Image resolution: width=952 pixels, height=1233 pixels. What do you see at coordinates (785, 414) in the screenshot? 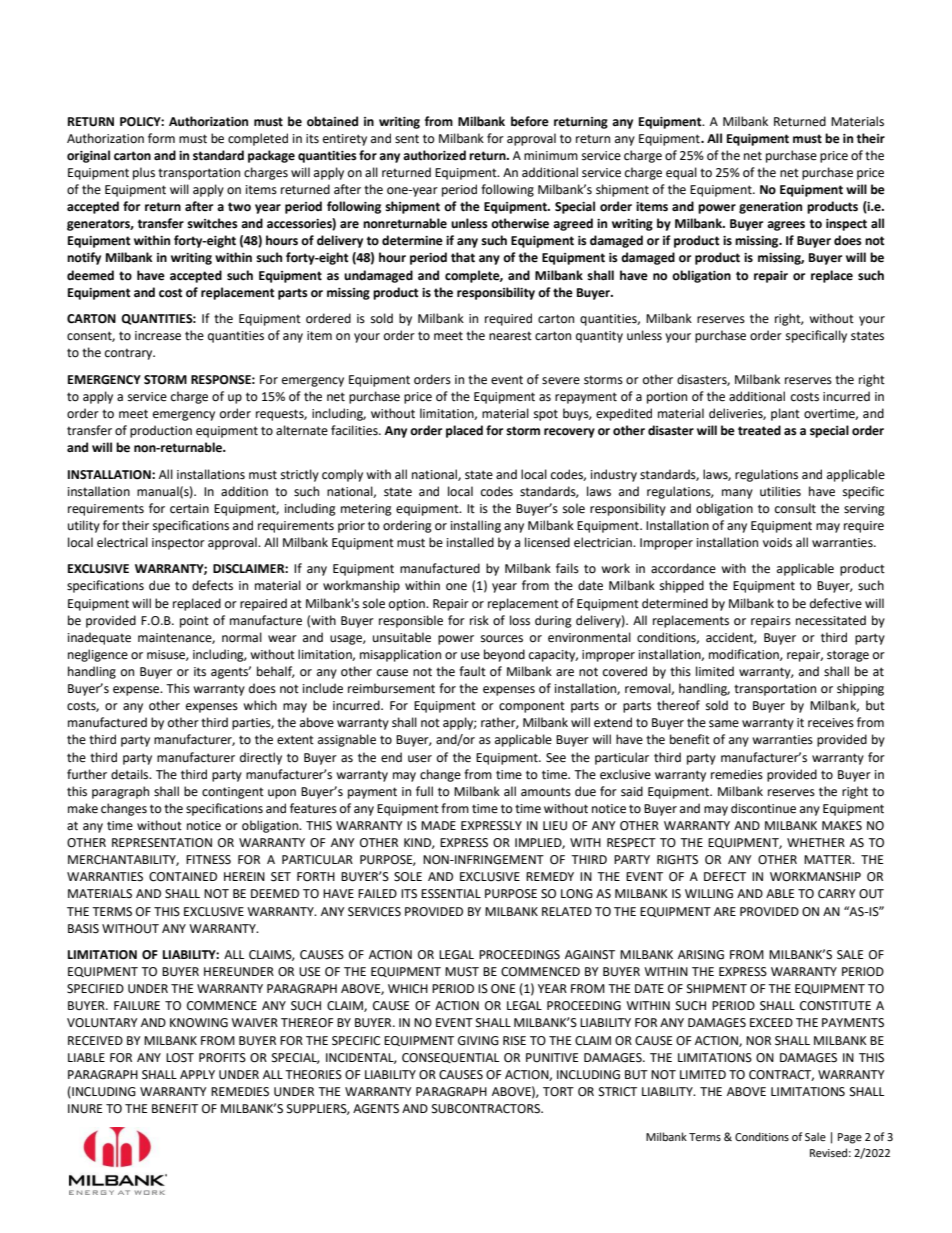
I see `plant` at bounding box center [785, 414].
